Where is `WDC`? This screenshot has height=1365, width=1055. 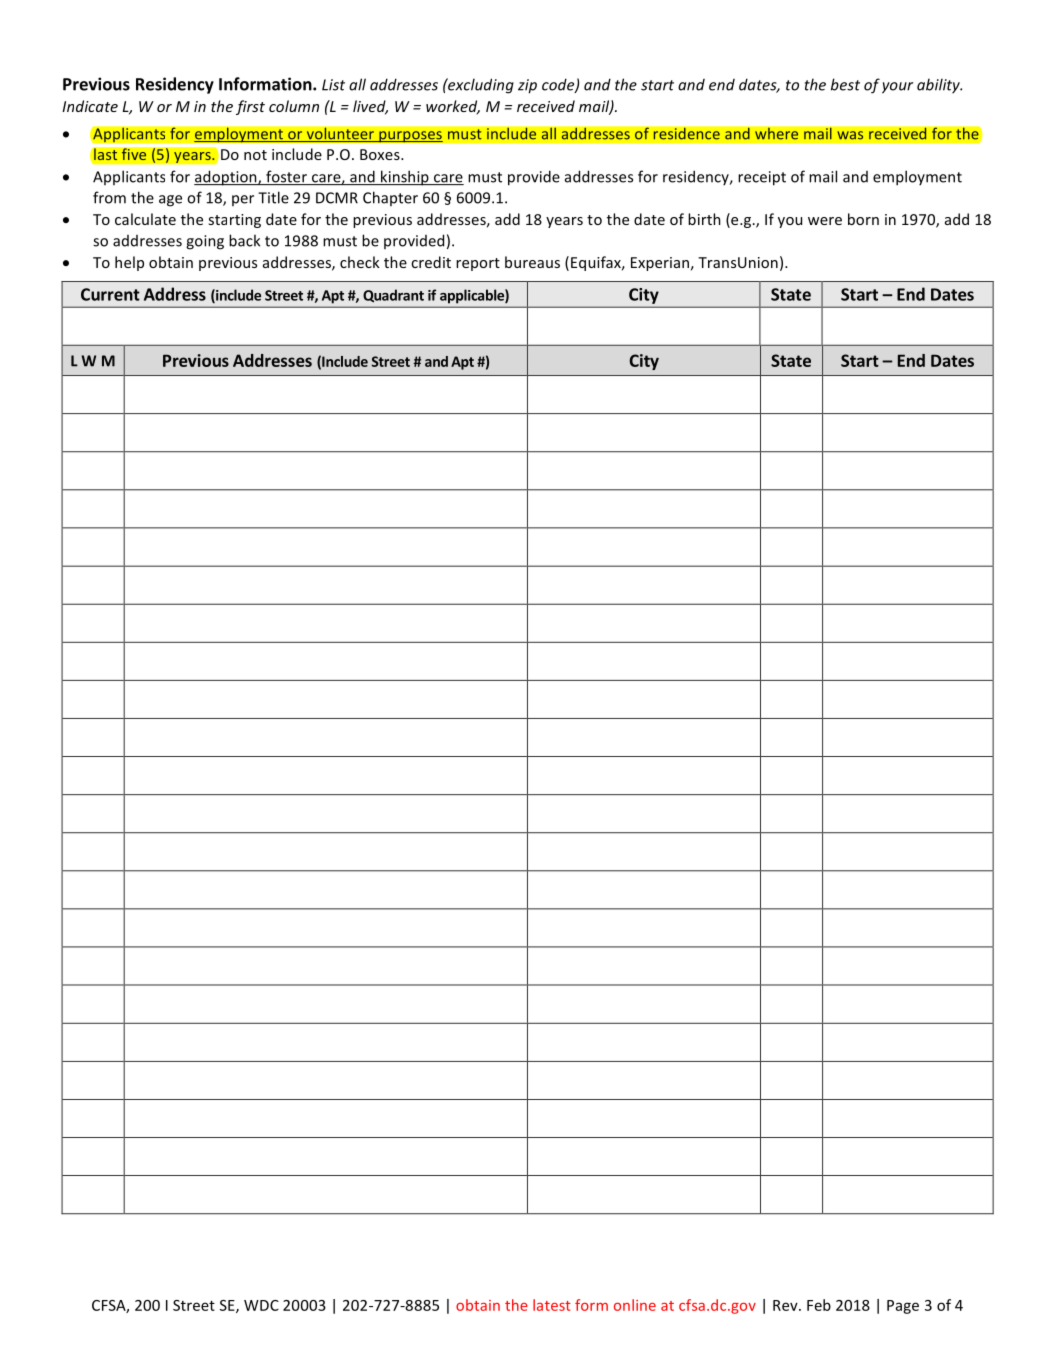
WDC is located at coordinates (261, 1305).
